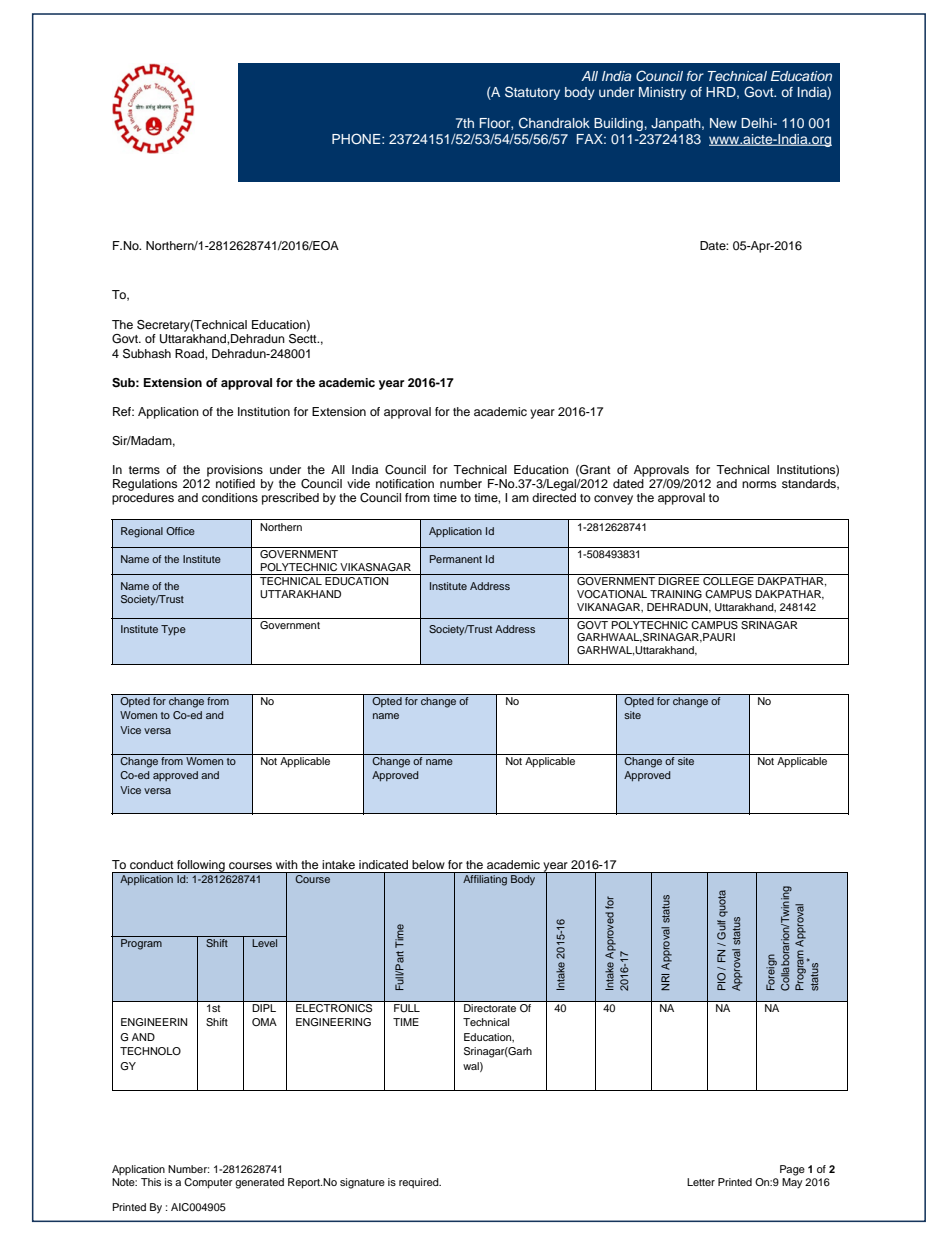 The height and width of the document is (1233, 952). Describe the element at coordinates (420, 1183) in the document. I see `required` at that location.
